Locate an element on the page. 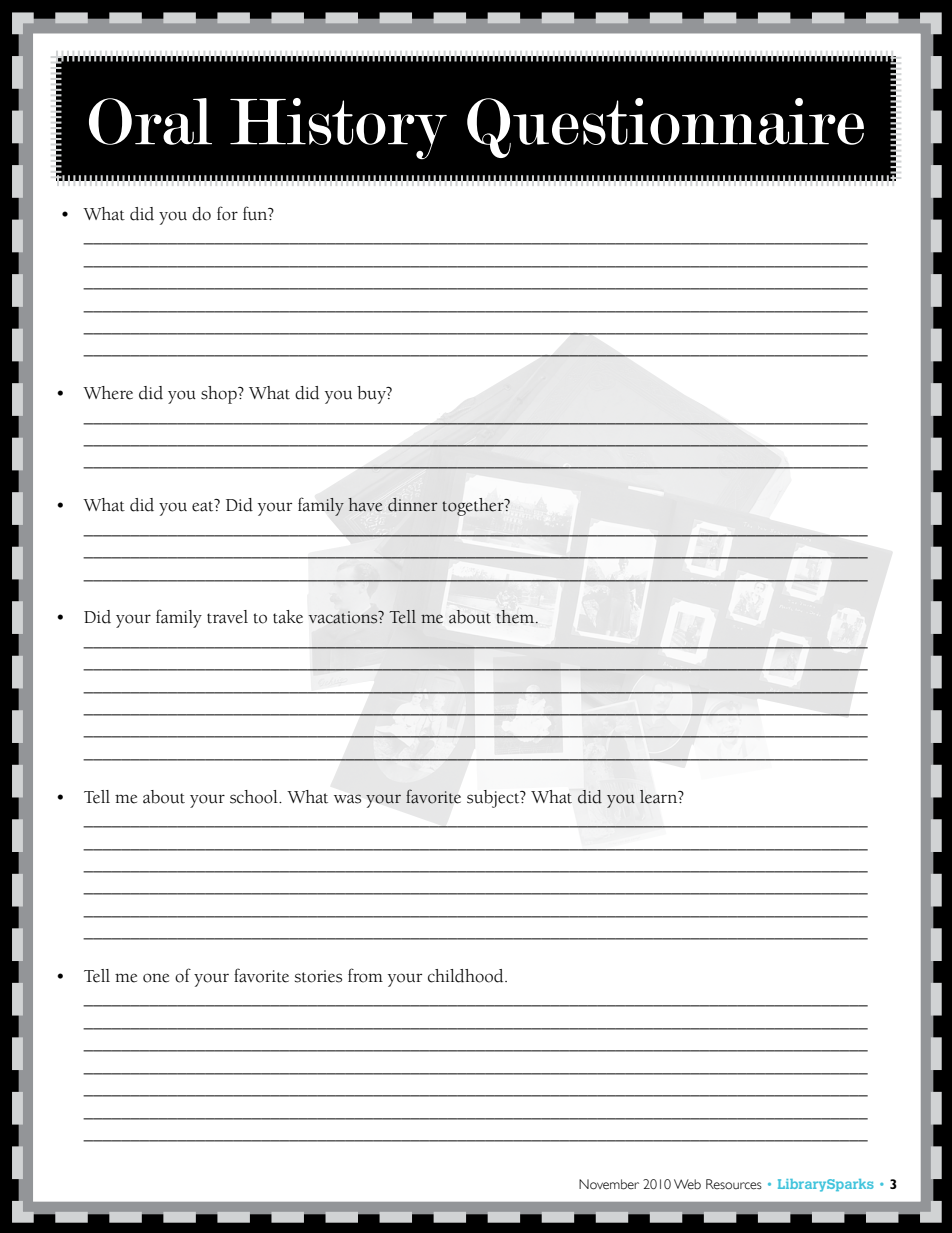  History is located at coordinates (338, 129).
